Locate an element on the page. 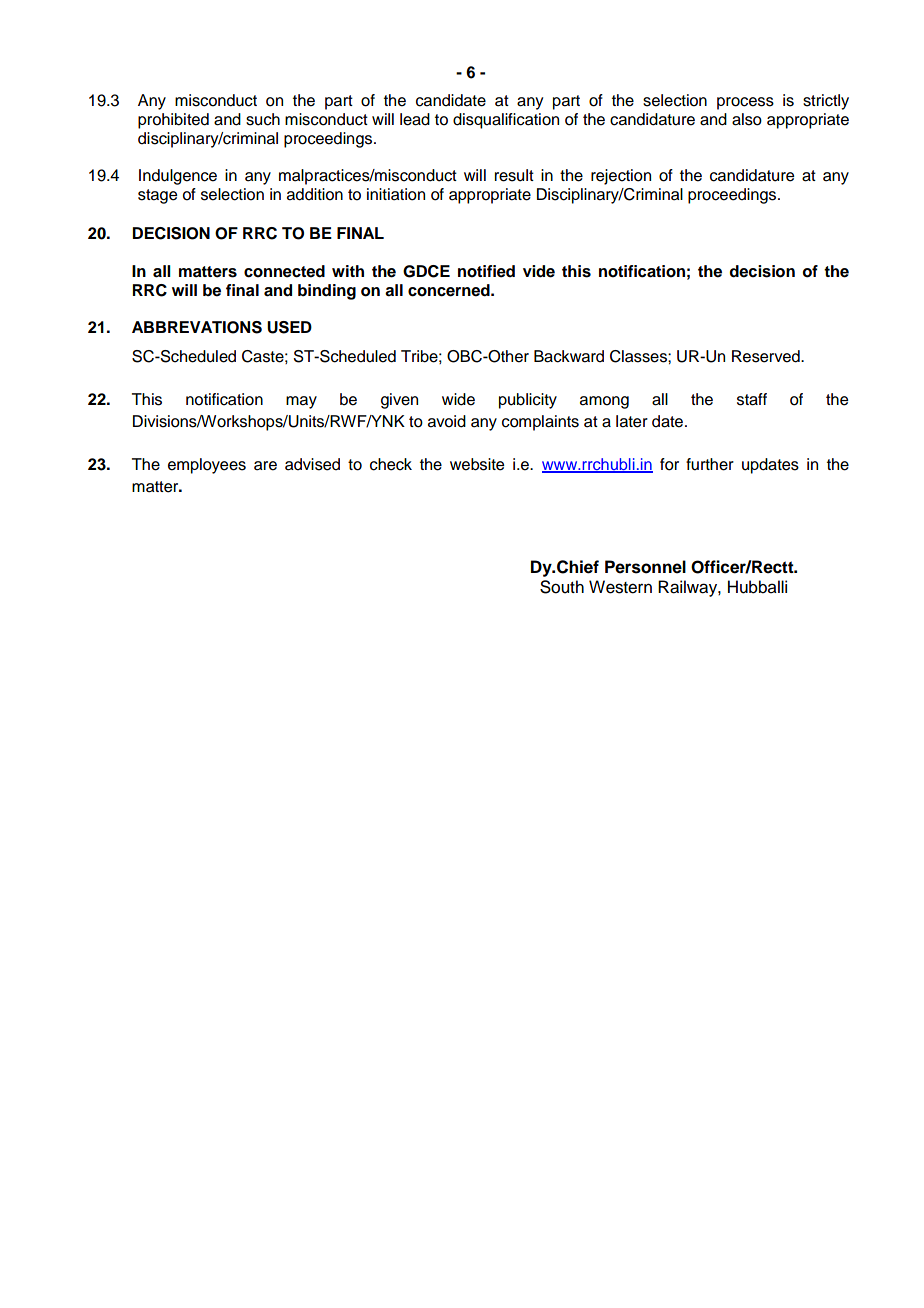 Image resolution: width=924 pixels, height=1308 pixels. disqualification is located at coordinates (506, 121).
